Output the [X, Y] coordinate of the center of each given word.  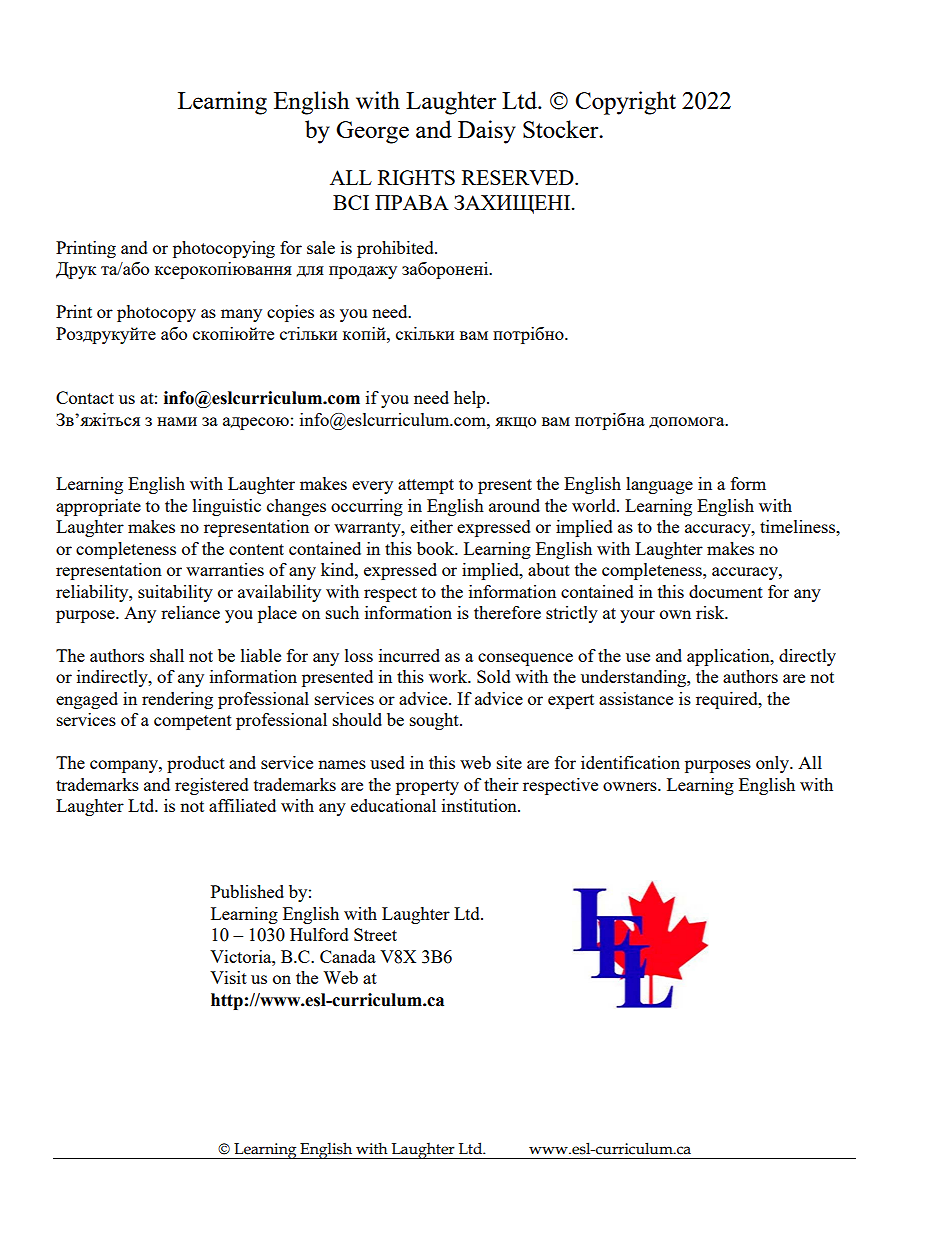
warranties [225, 569]
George [372, 132]
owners [631, 786]
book [437, 548]
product [196, 764]
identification [630, 762]
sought [435, 721]
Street [375, 934]
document [726, 591]
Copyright [626, 103]
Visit [228, 977]
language [659, 485]
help [471, 399]
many [241, 315]
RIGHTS [416, 177]
